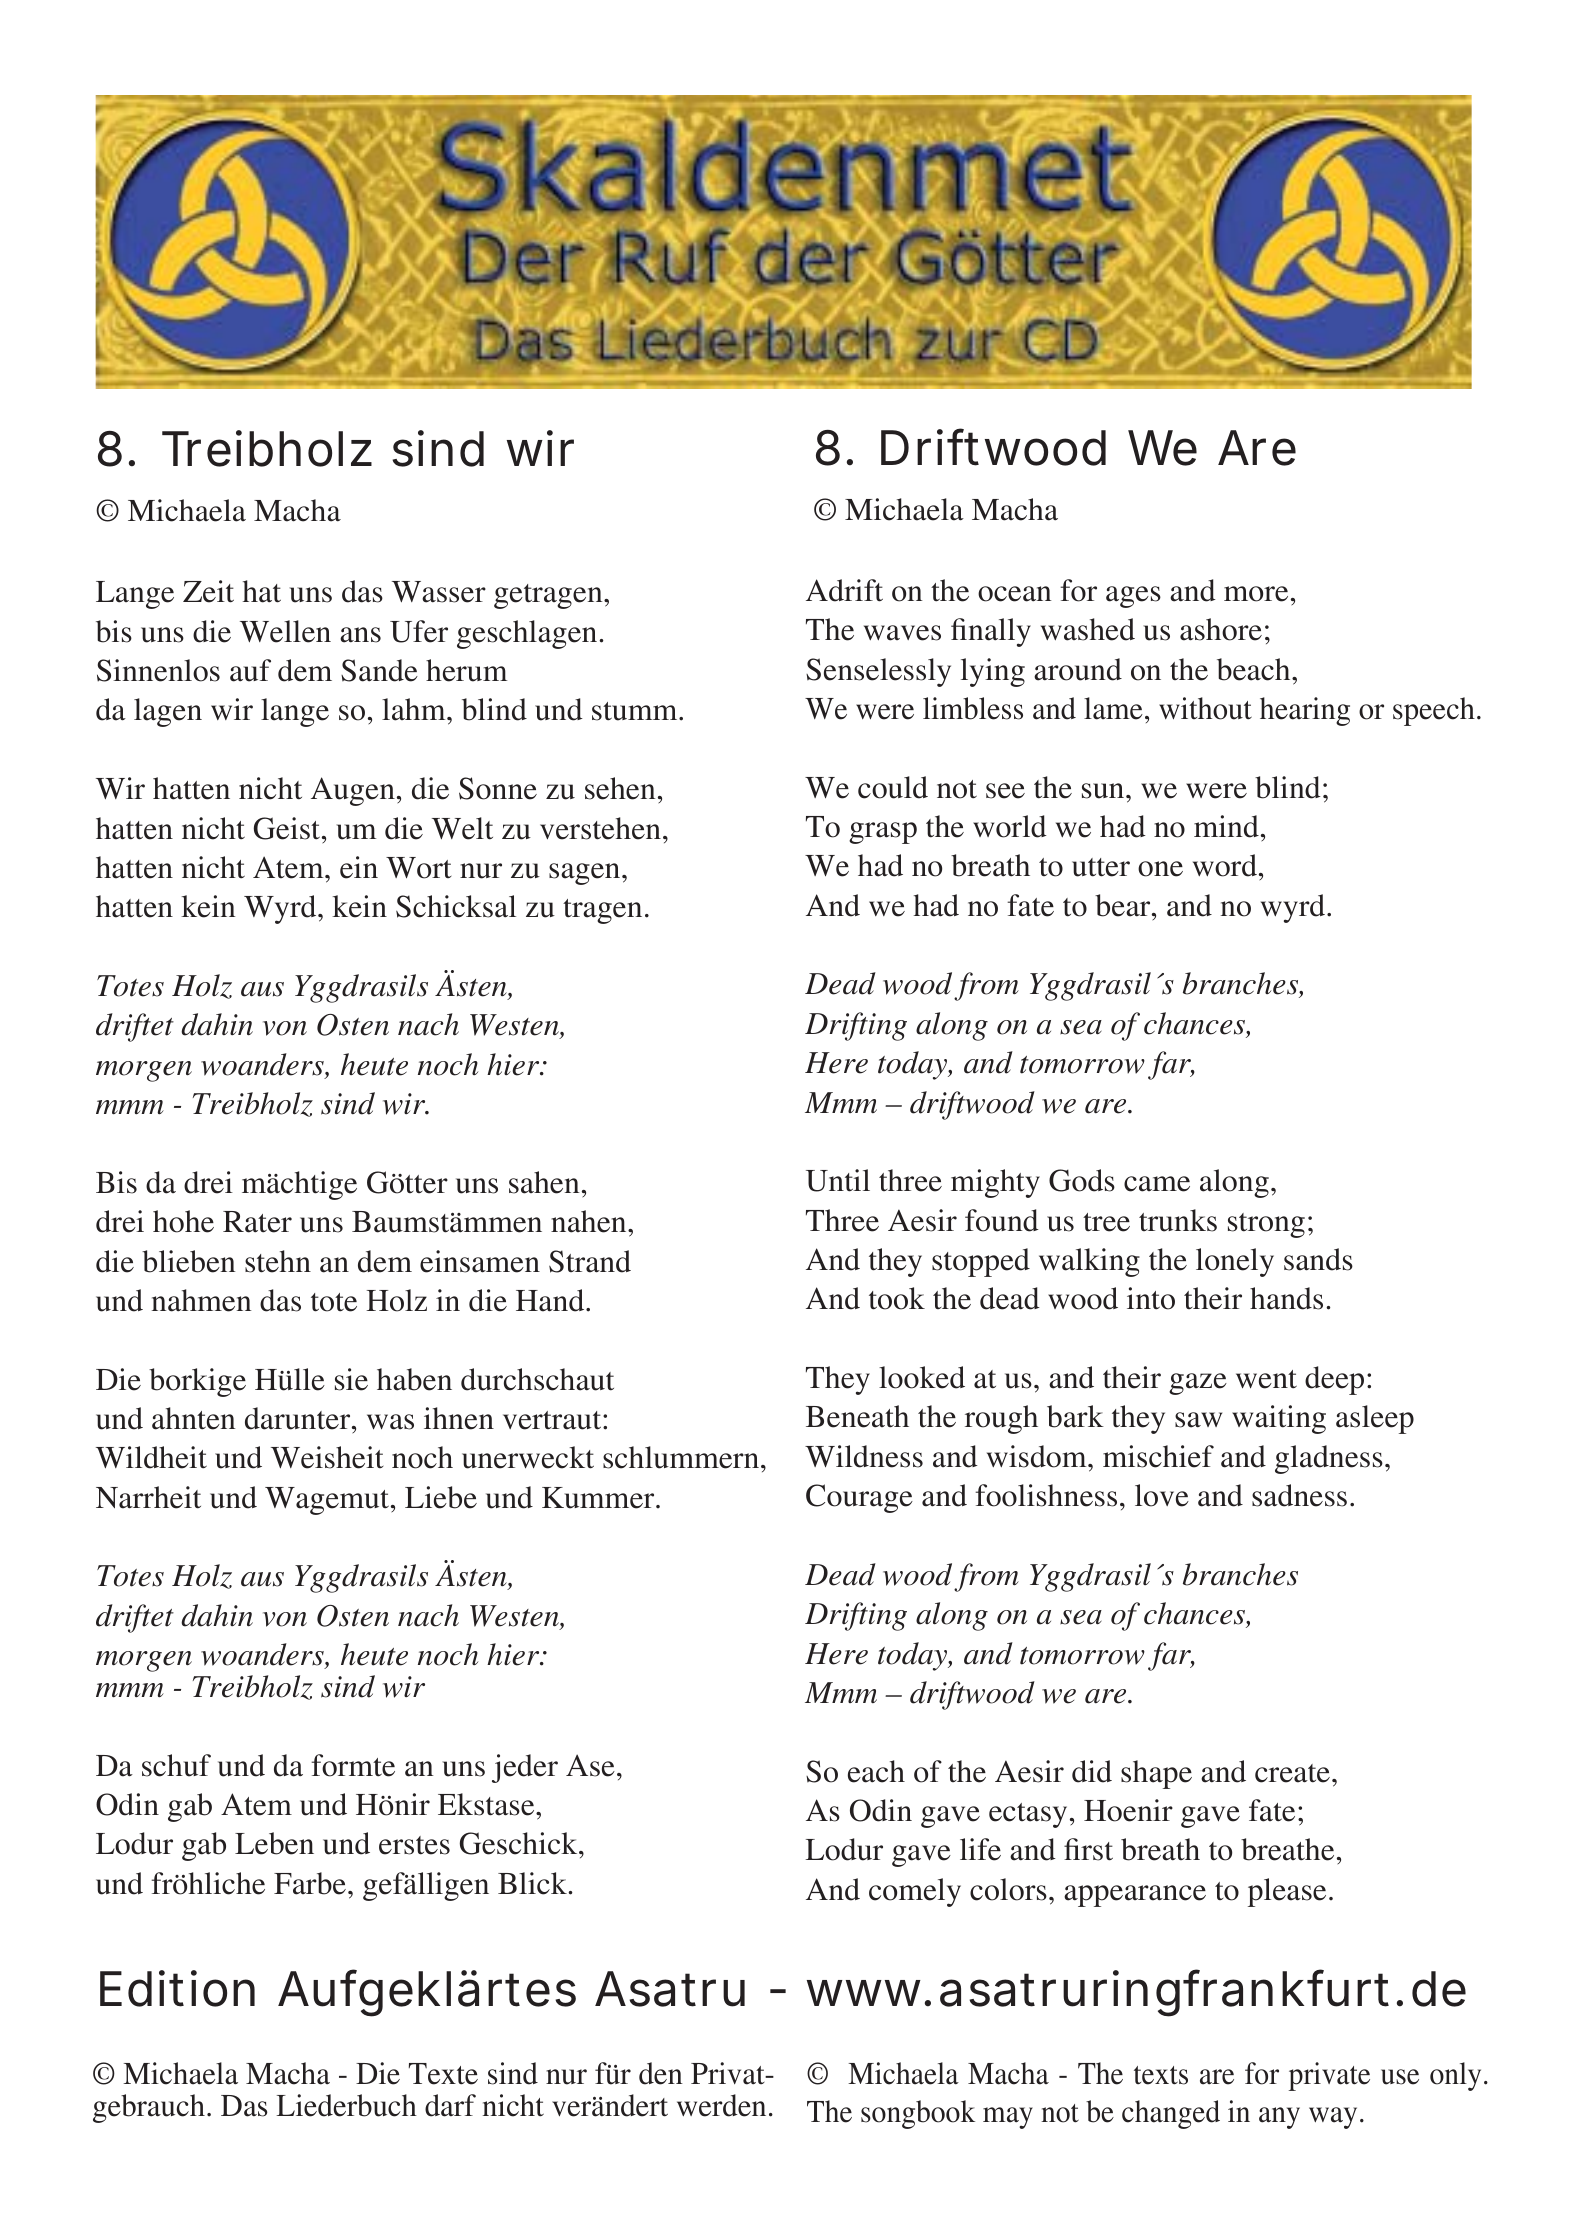  Describe the element at coordinates (1266, 1225) in the screenshot. I see `strong` at that location.
